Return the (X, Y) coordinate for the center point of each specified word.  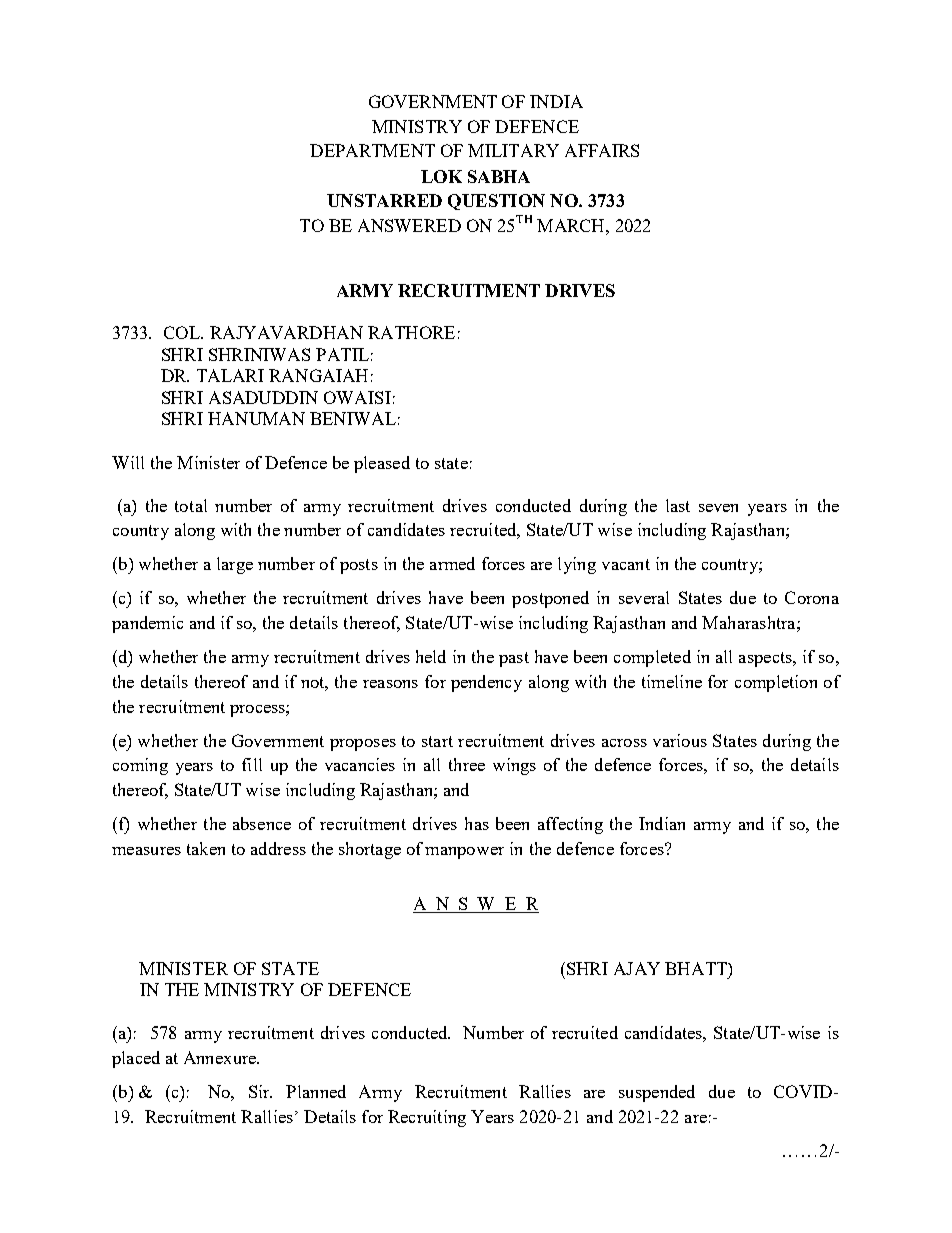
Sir (260, 1091)
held (431, 656)
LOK (441, 176)
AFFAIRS (602, 150)
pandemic (147, 624)
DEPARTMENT (372, 150)
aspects (766, 659)
